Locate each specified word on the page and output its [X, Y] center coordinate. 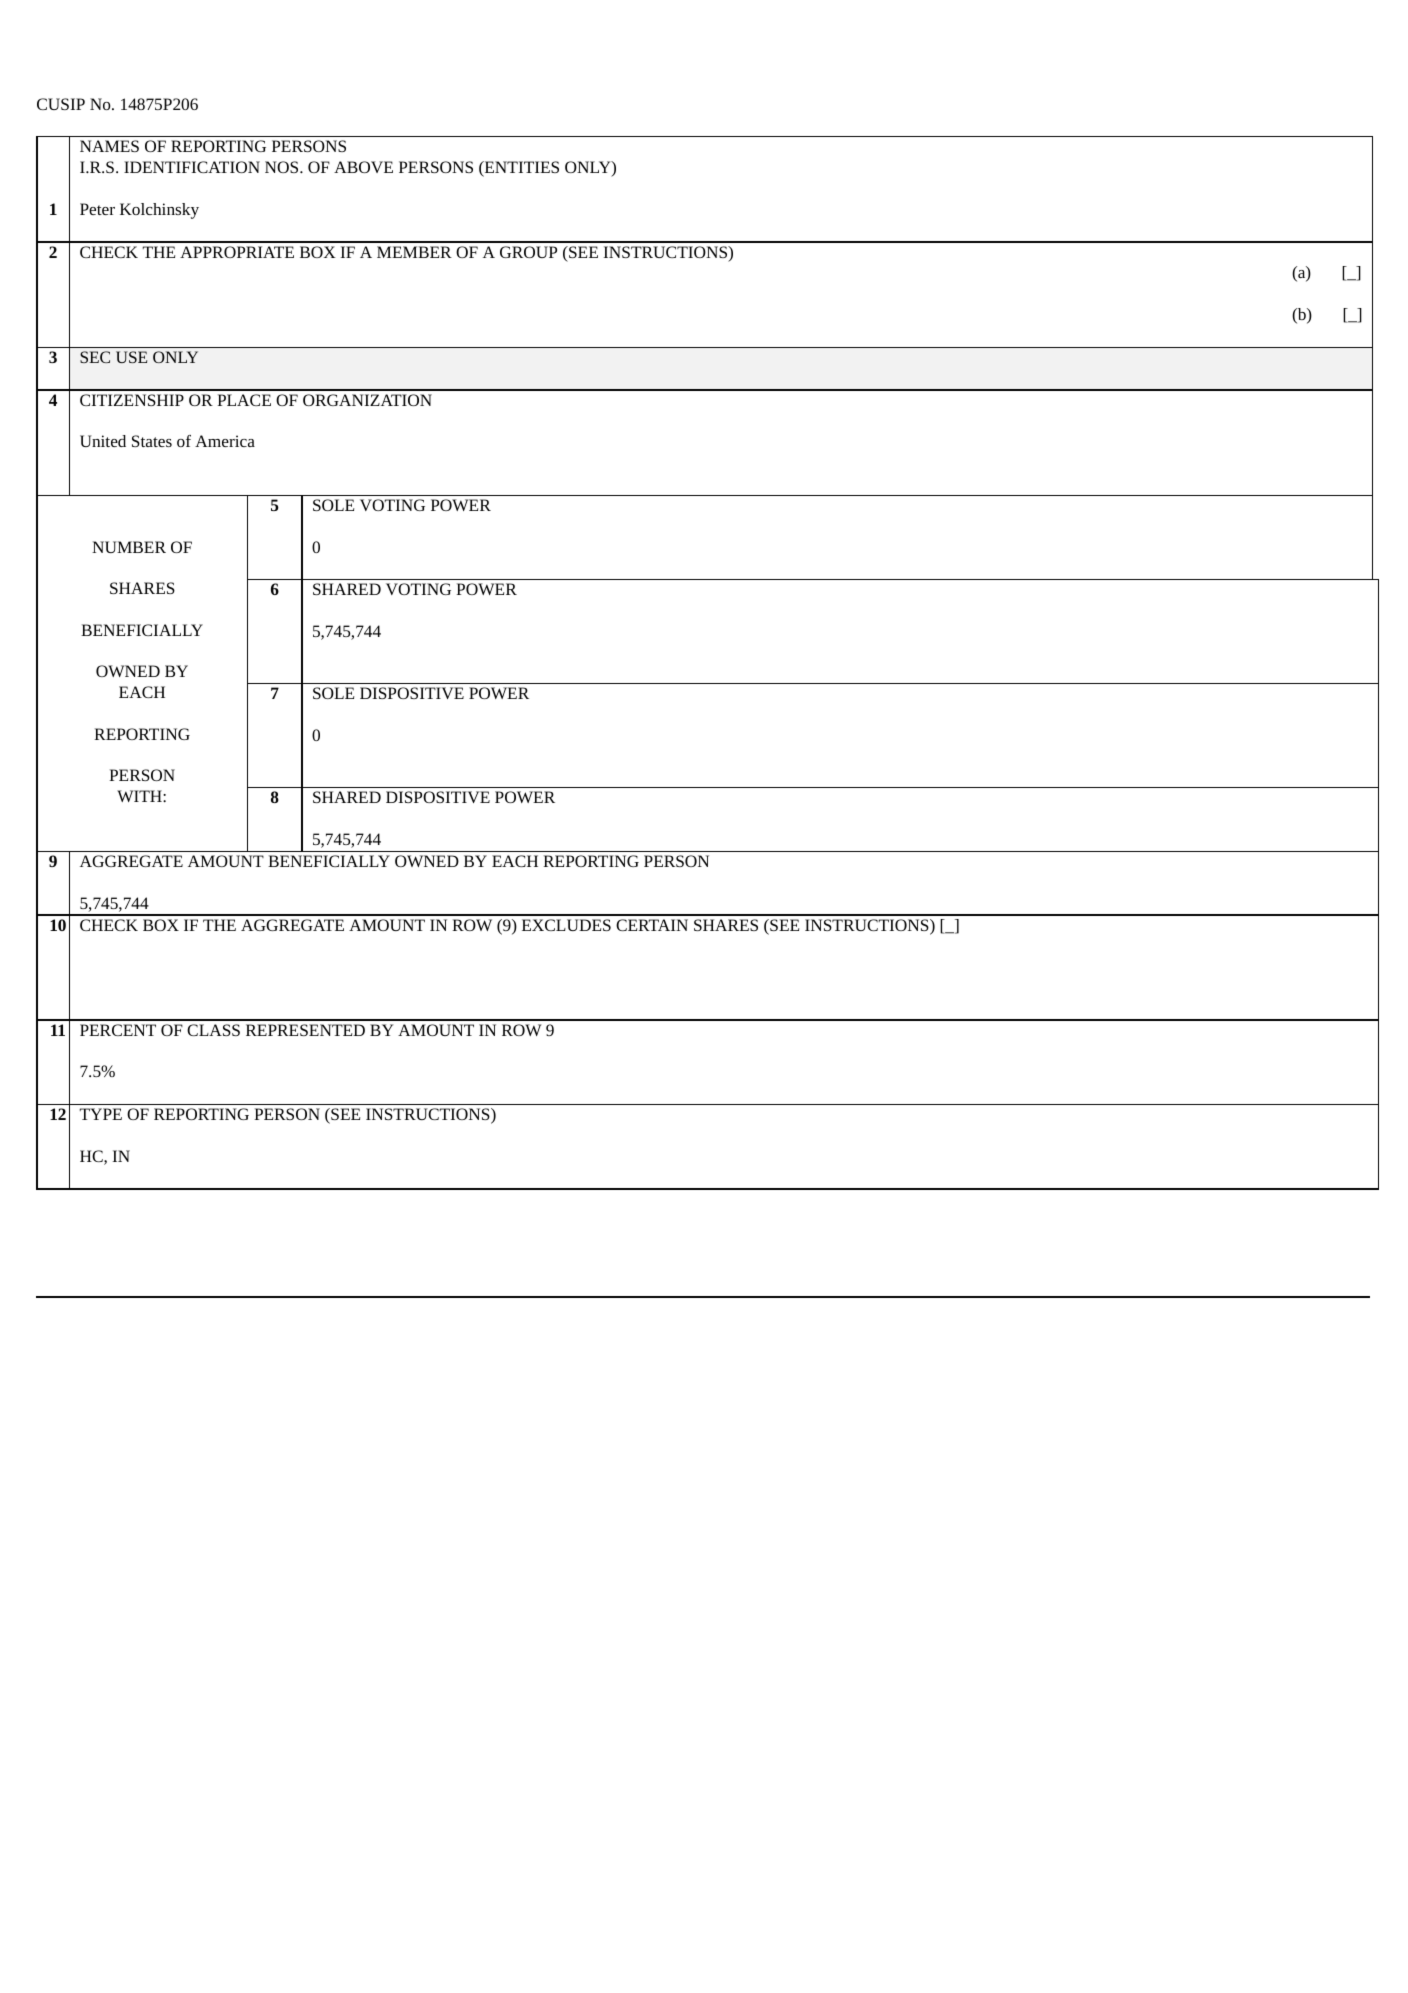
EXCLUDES [566, 925]
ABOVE [363, 167]
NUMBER [129, 547]
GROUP [528, 252]
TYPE [101, 1114]
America [225, 441]
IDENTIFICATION [192, 167]
